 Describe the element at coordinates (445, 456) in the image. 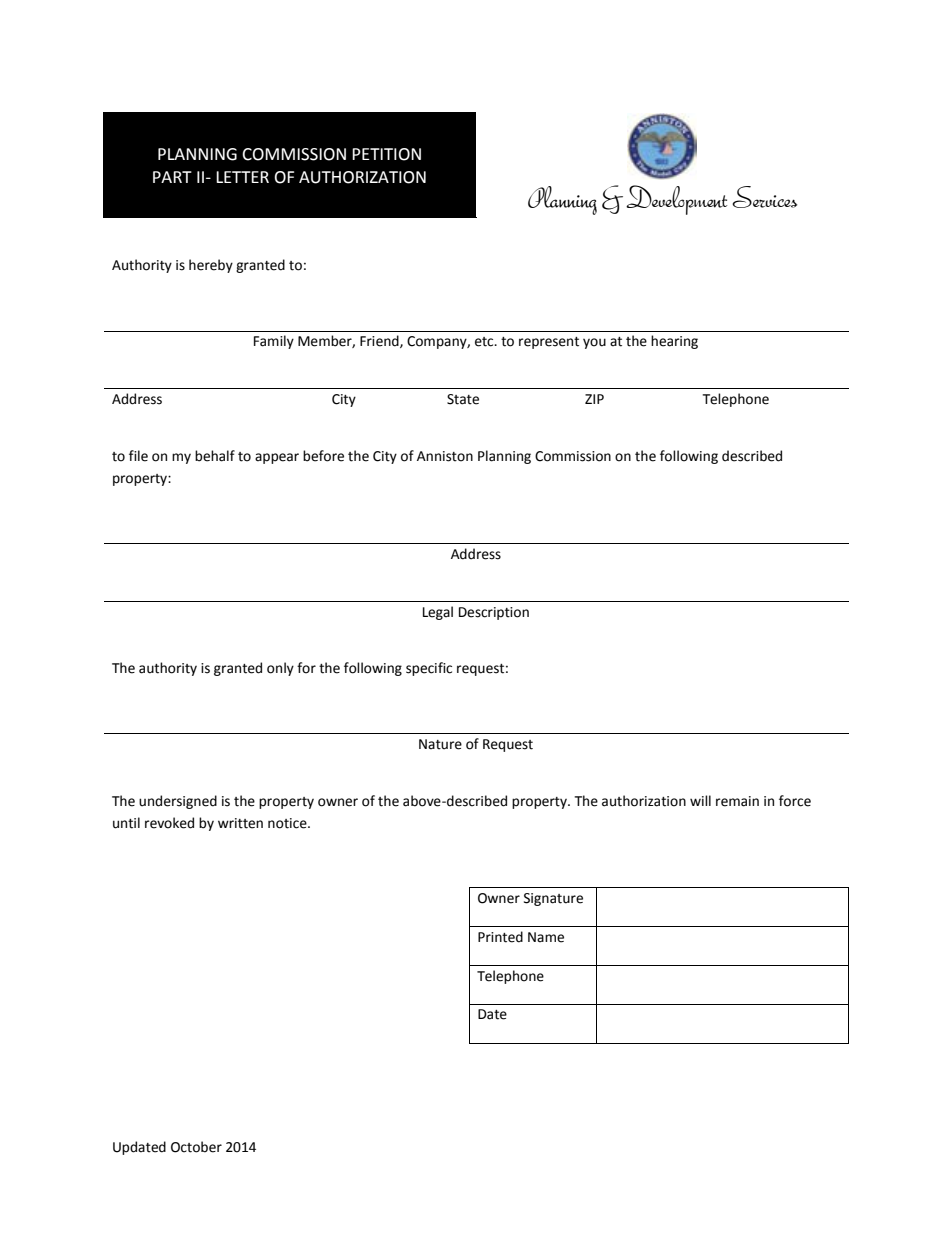

I see `Anniston` at that location.
